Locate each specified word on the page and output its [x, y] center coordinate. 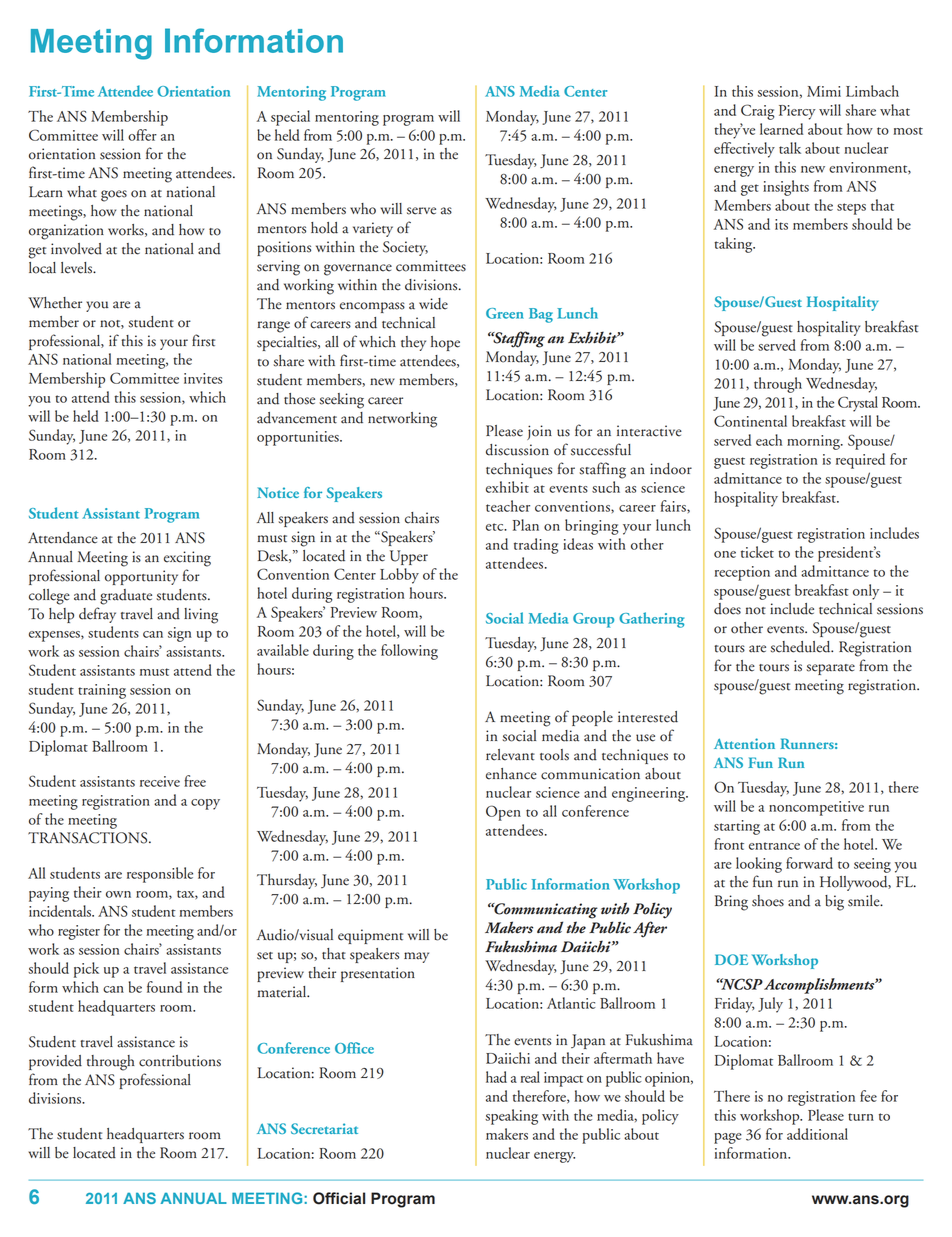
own [118, 894]
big [834, 903]
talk [790, 148]
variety [373, 229]
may [416, 957]
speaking [511, 1117]
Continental [750, 421]
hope [445, 343]
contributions [180, 1061]
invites [203, 378]
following [409, 652]
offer [142, 135]
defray [97, 615]
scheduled [801, 647]
